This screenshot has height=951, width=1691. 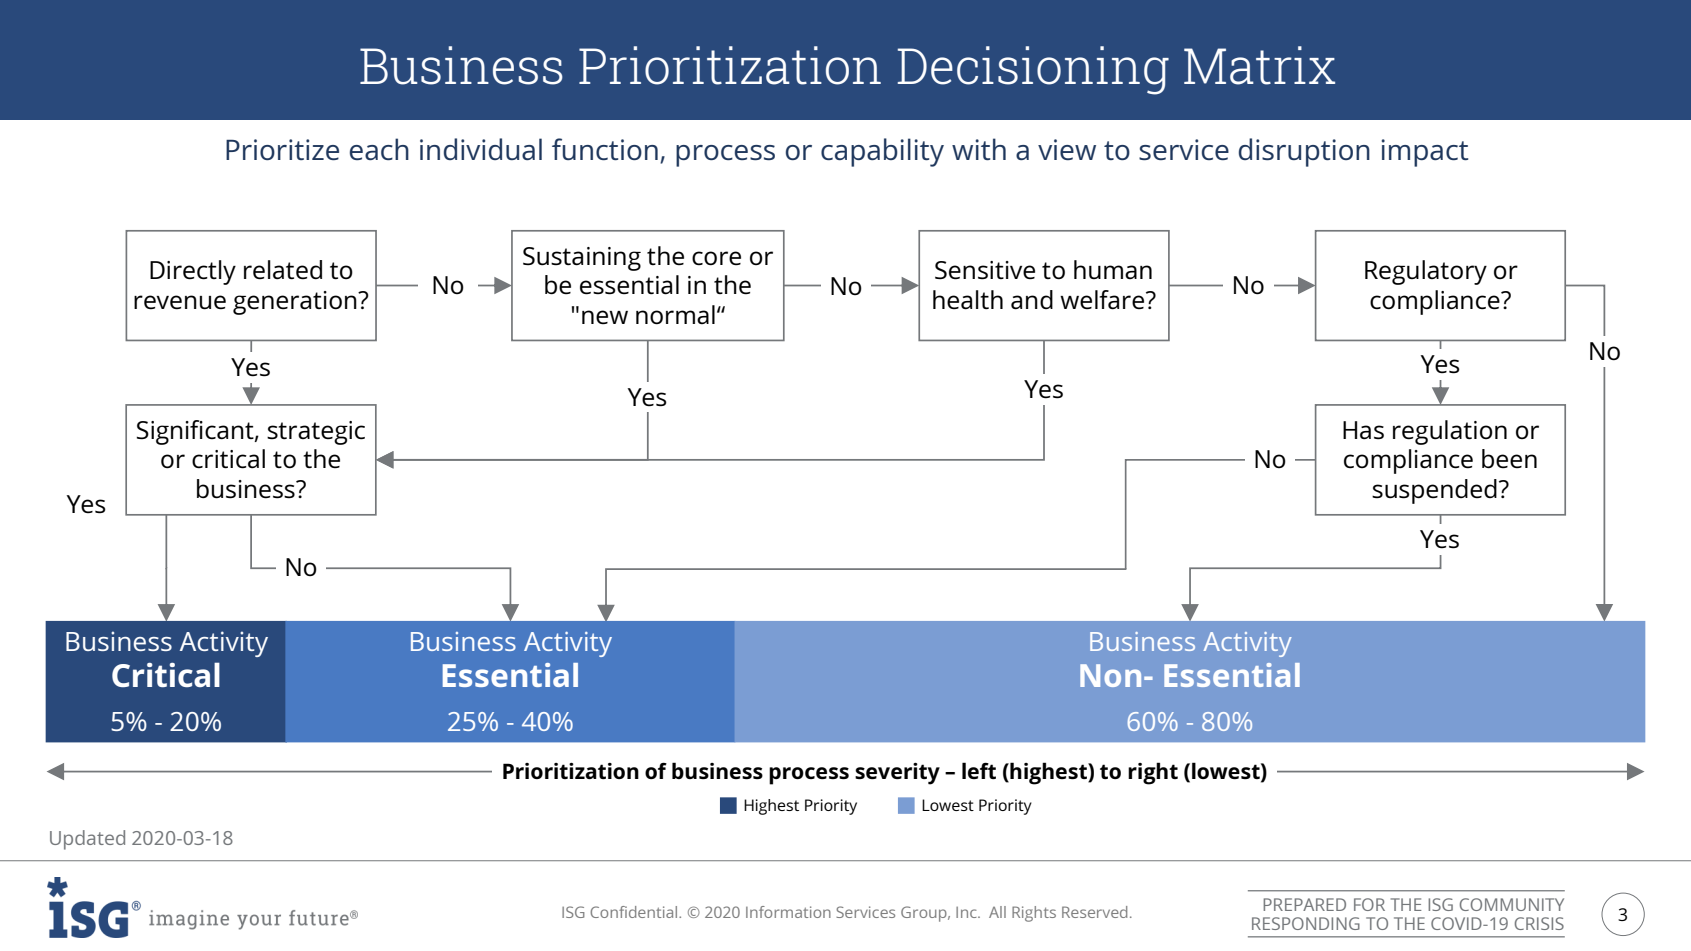 I want to click on Prioritize, so click(x=282, y=149).
